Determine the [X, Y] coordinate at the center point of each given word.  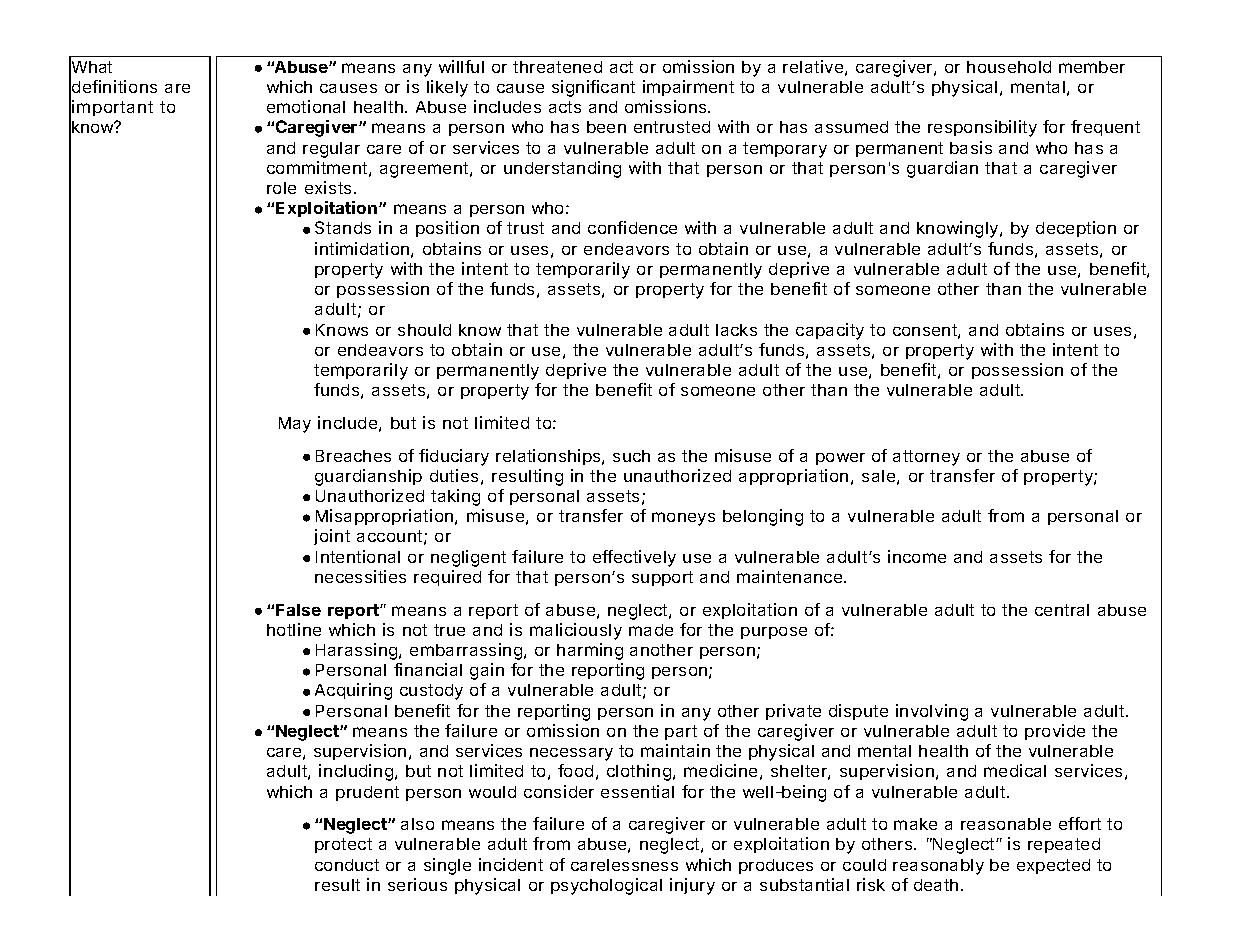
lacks [736, 330]
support [662, 578]
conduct [347, 865]
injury [692, 886]
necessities [360, 576]
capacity [830, 331]
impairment [688, 88]
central [1062, 610]
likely [447, 88]
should [424, 330]
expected [1053, 866]
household [1009, 67]
